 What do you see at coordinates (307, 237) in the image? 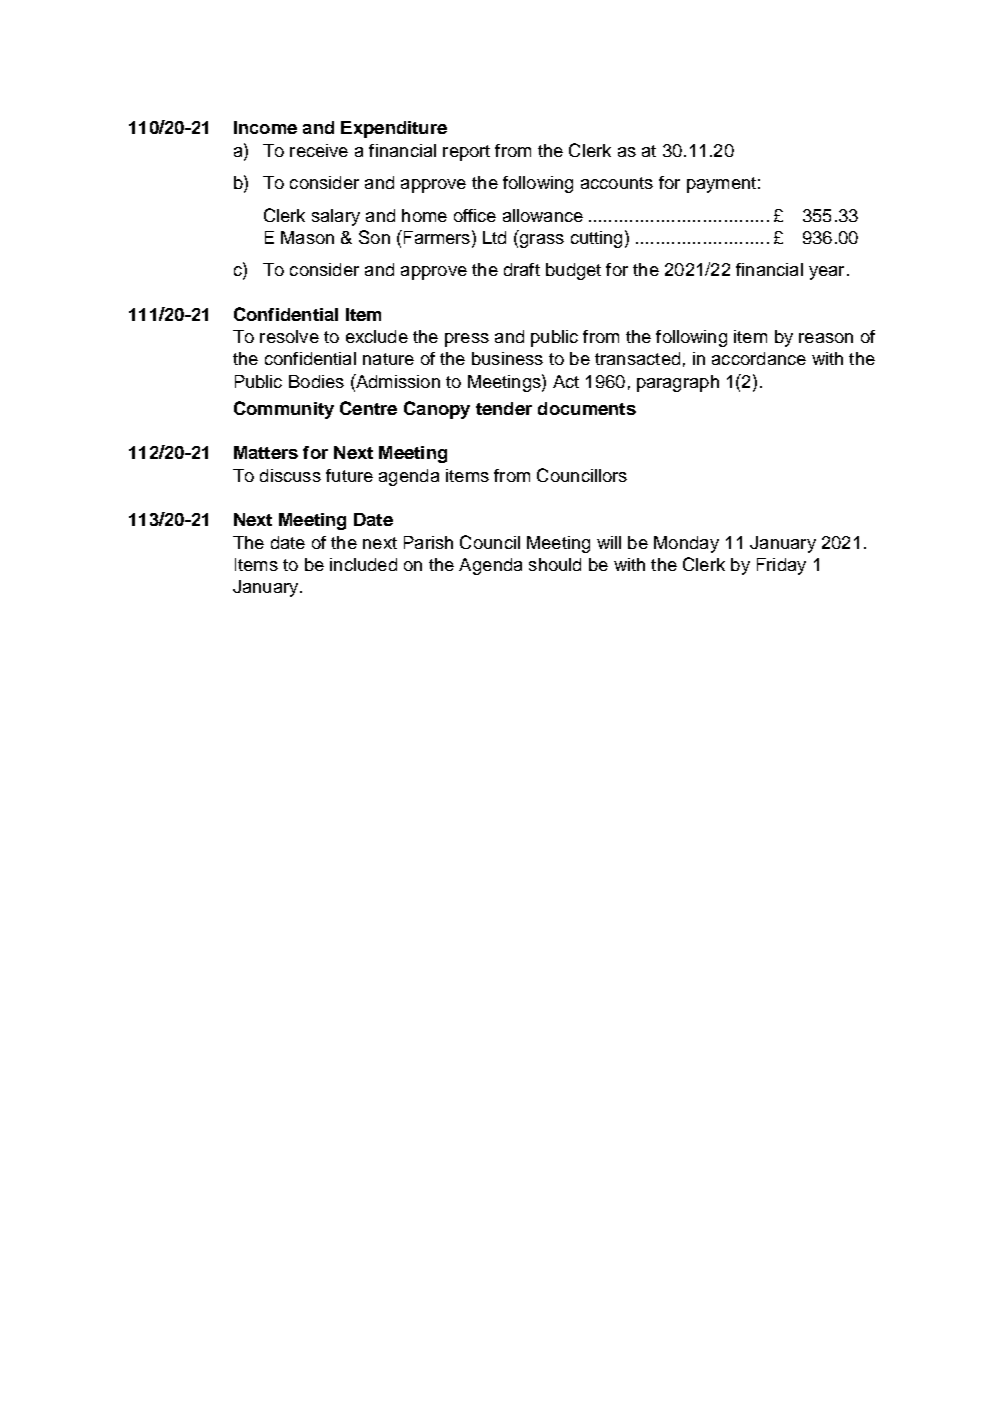
I see `Mason` at bounding box center [307, 237].
